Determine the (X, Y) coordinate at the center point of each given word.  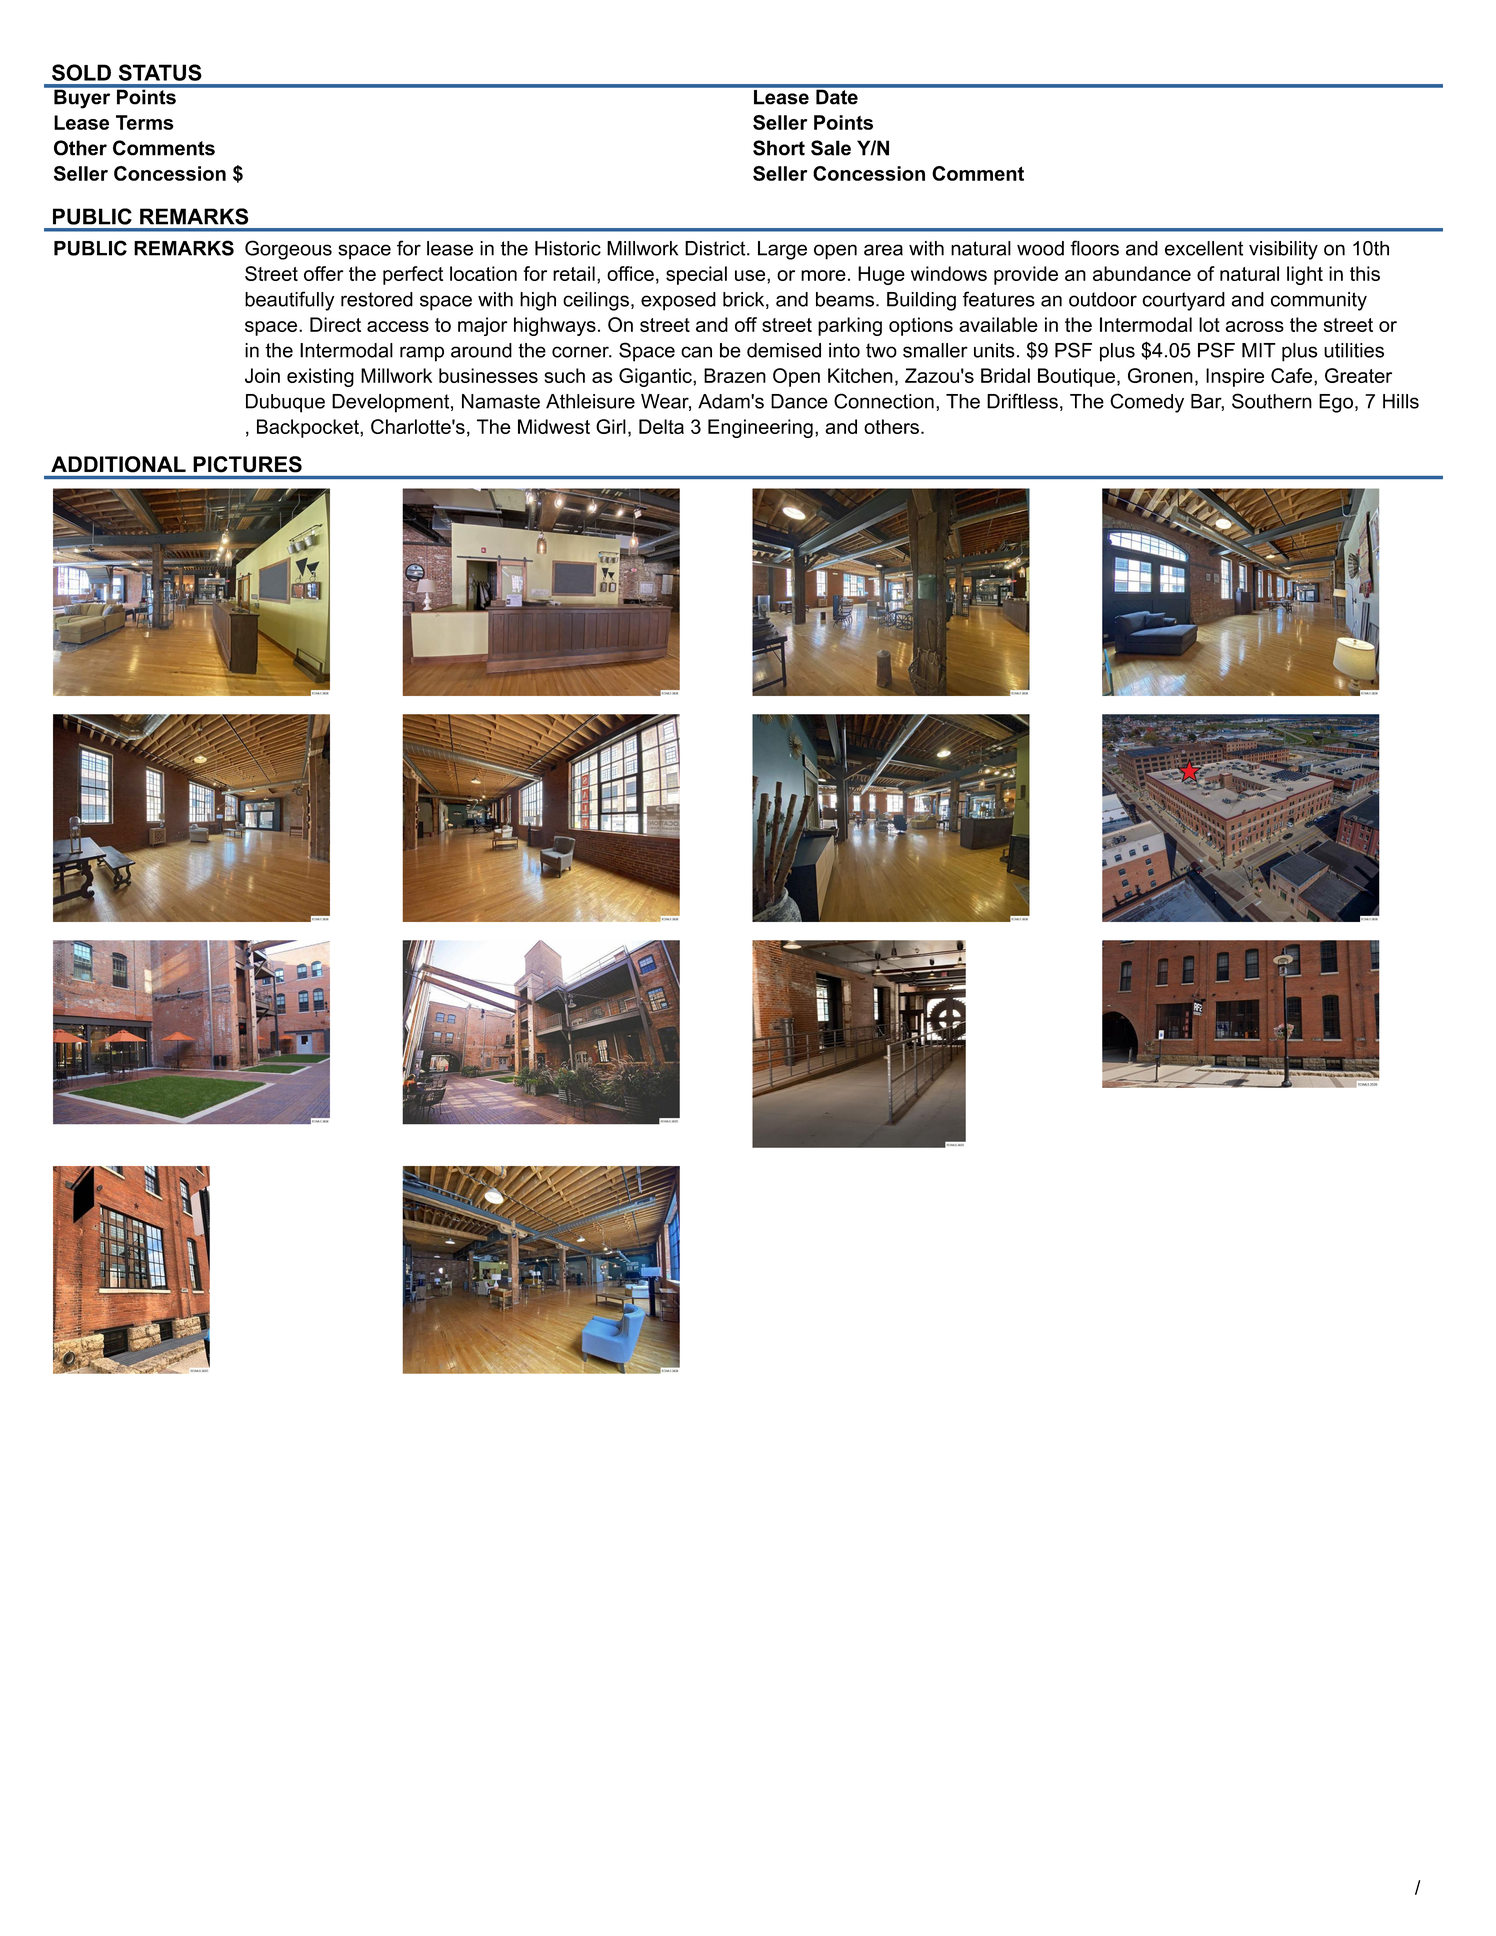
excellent (1204, 248)
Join (262, 375)
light (1305, 275)
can (696, 352)
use (751, 275)
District (715, 248)
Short (779, 148)
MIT (1259, 350)
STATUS (160, 72)
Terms (145, 122)
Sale (831, 148)
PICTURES (247, 464)
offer (323, 273)
